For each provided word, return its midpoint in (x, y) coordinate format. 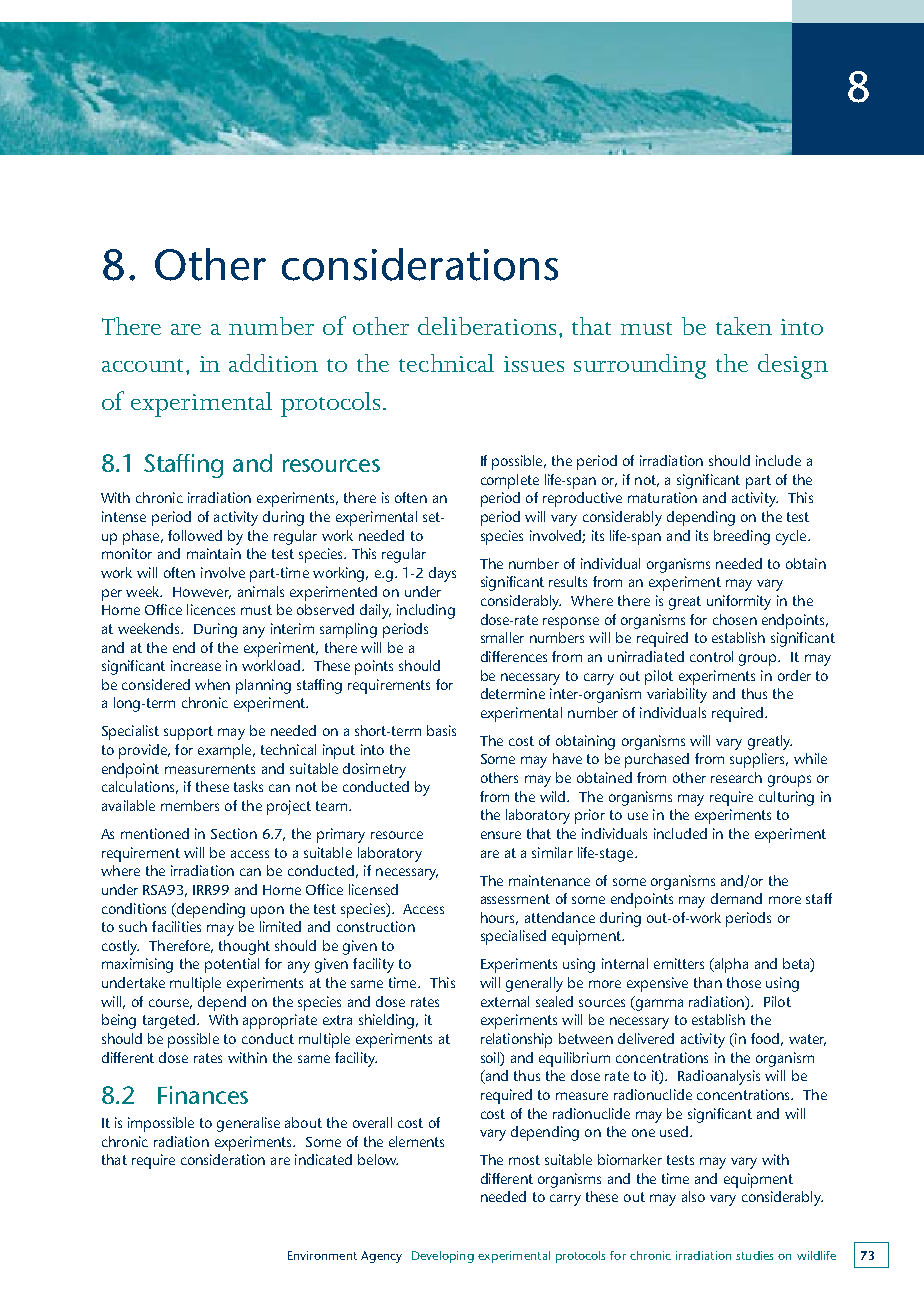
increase (196, 665)
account (144, 365)
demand (736, 898)
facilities (176, 926)
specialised (513, 937)
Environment (322, 1255)
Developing (443, 1257)
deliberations (487, 326)
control (711, 656)
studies (754, 1255)
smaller (502, 637)
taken (744, 326)
